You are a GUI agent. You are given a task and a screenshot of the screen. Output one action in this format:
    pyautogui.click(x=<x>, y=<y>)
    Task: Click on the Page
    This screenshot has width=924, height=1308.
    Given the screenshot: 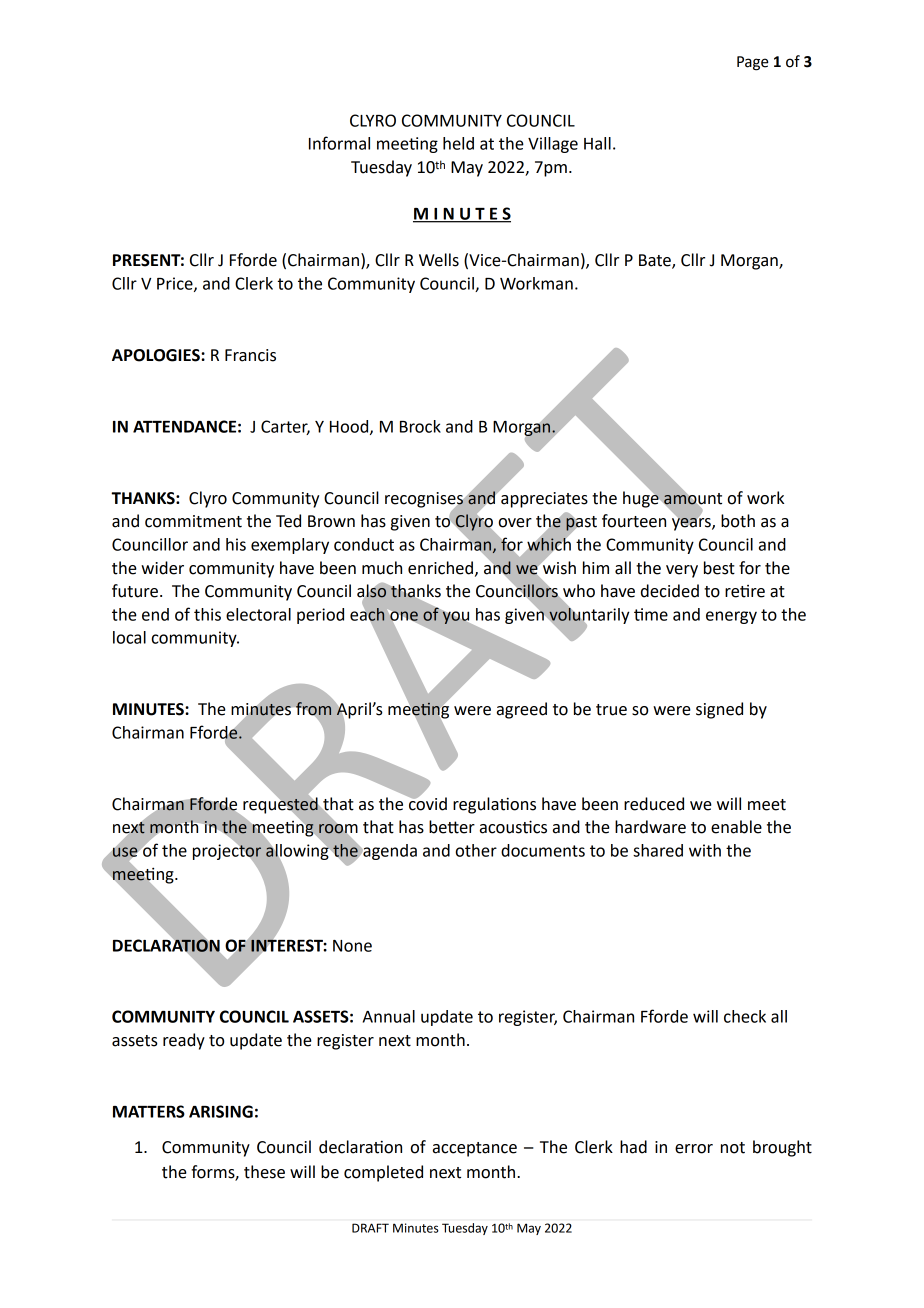 What is the action you would take?
    pyautogui.click(x=752, y=63)
